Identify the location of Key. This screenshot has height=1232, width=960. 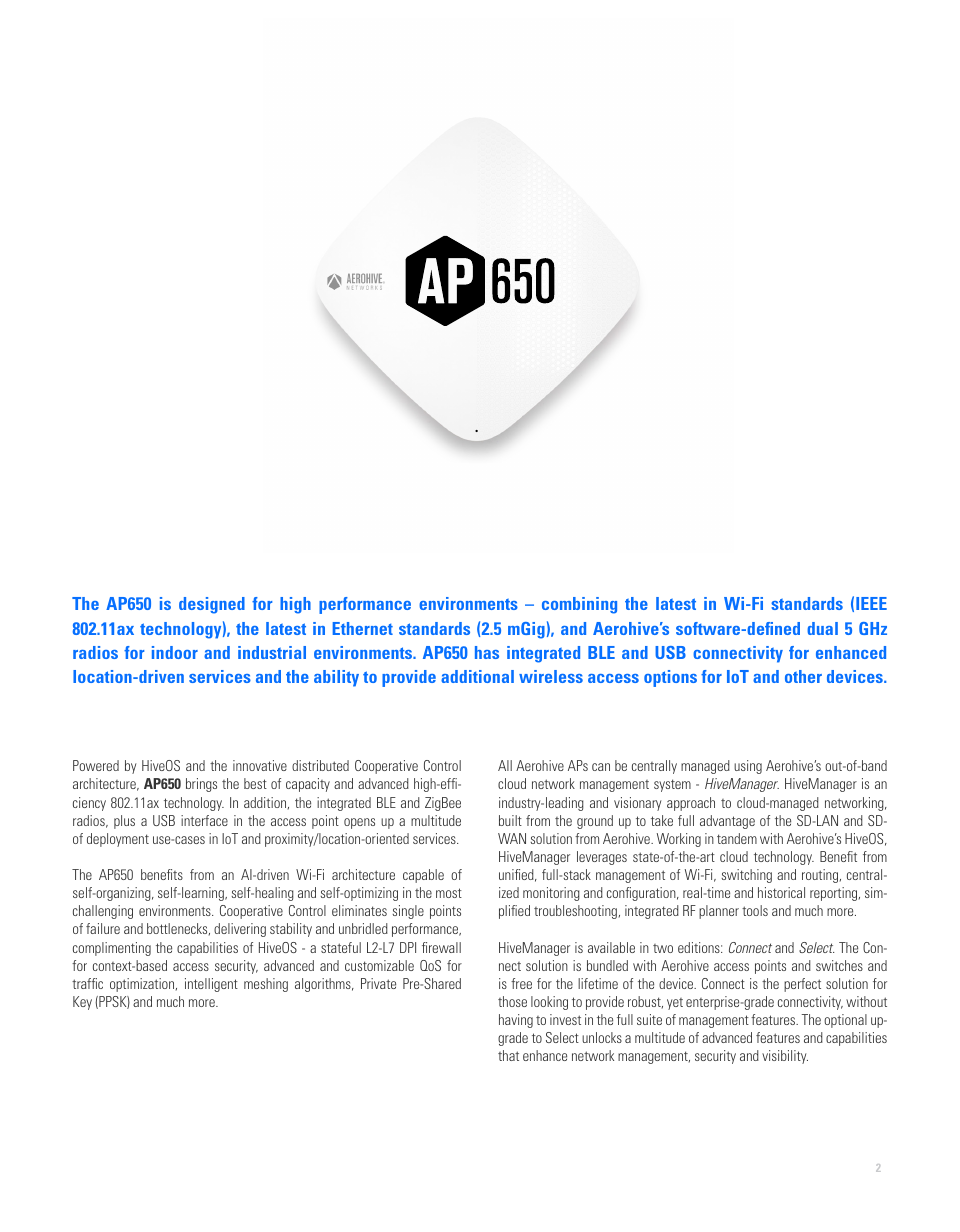
(82, 1003).
